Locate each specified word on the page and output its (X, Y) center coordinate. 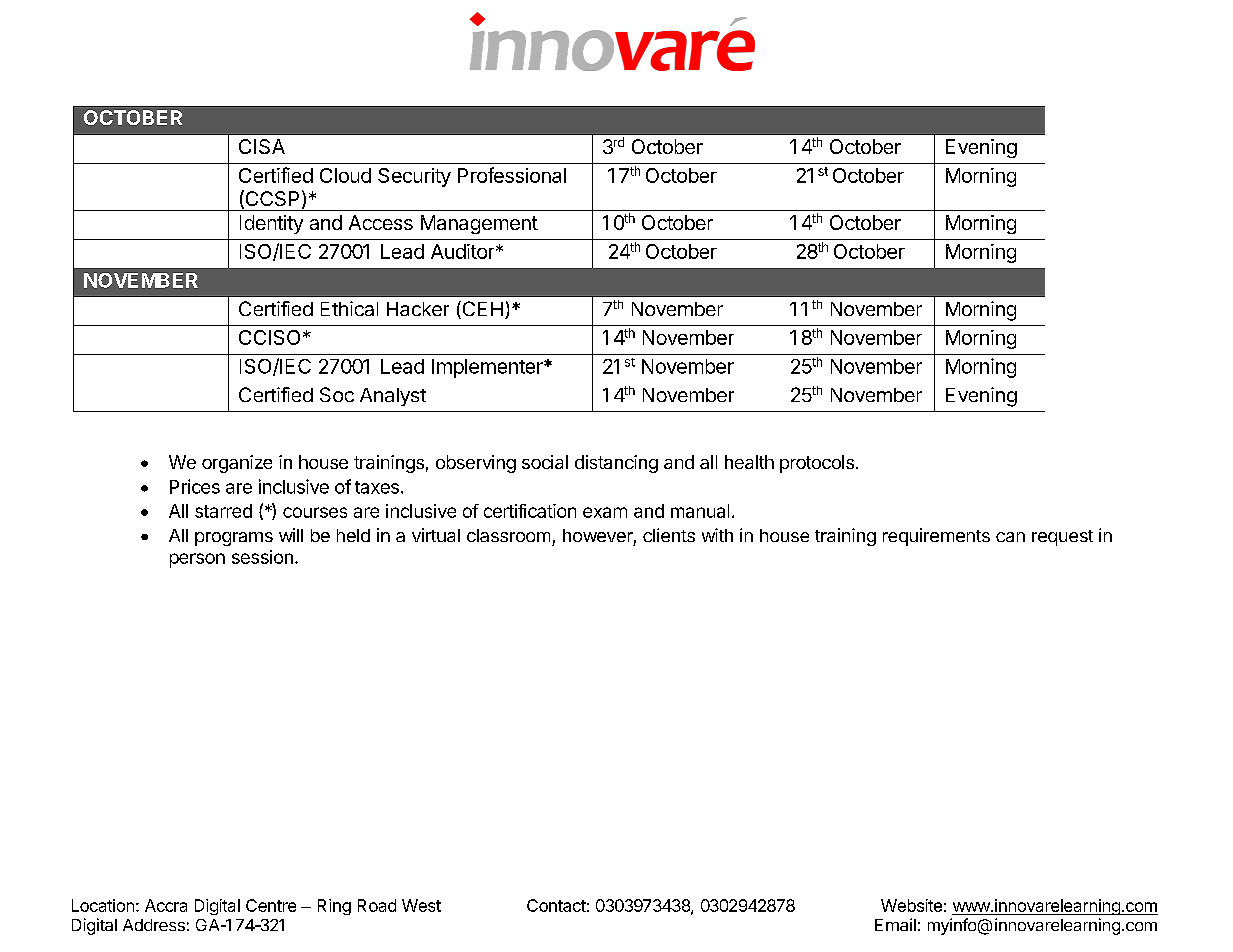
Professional (512, 175)
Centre (271, 905)
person (197, 560)
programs (234, 539)
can (1010, 537)
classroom (508, 535)
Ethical (349, 308)
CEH (481, 310)
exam (605, 512)
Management (479, 224)
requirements (936, 537)
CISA (262, 146)
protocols (817, 464)
